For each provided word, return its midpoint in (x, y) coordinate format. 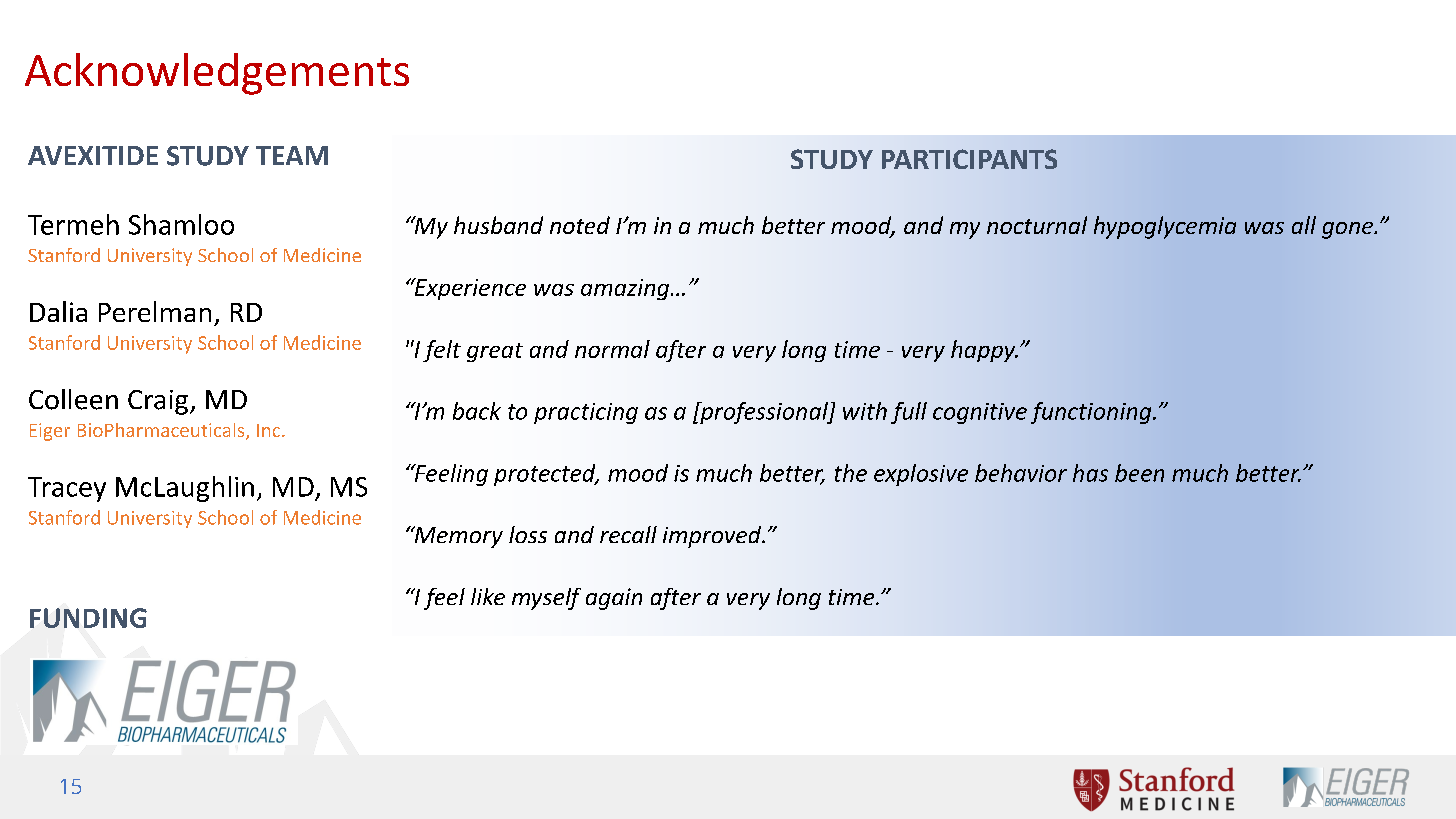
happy (984, 351)
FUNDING (88, 618)
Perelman (155, 311)
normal (612, 349)
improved (713, 537)
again (614, 599)
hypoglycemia (1165, 227)
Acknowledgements (217, 74)
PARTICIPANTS (969, 159)
